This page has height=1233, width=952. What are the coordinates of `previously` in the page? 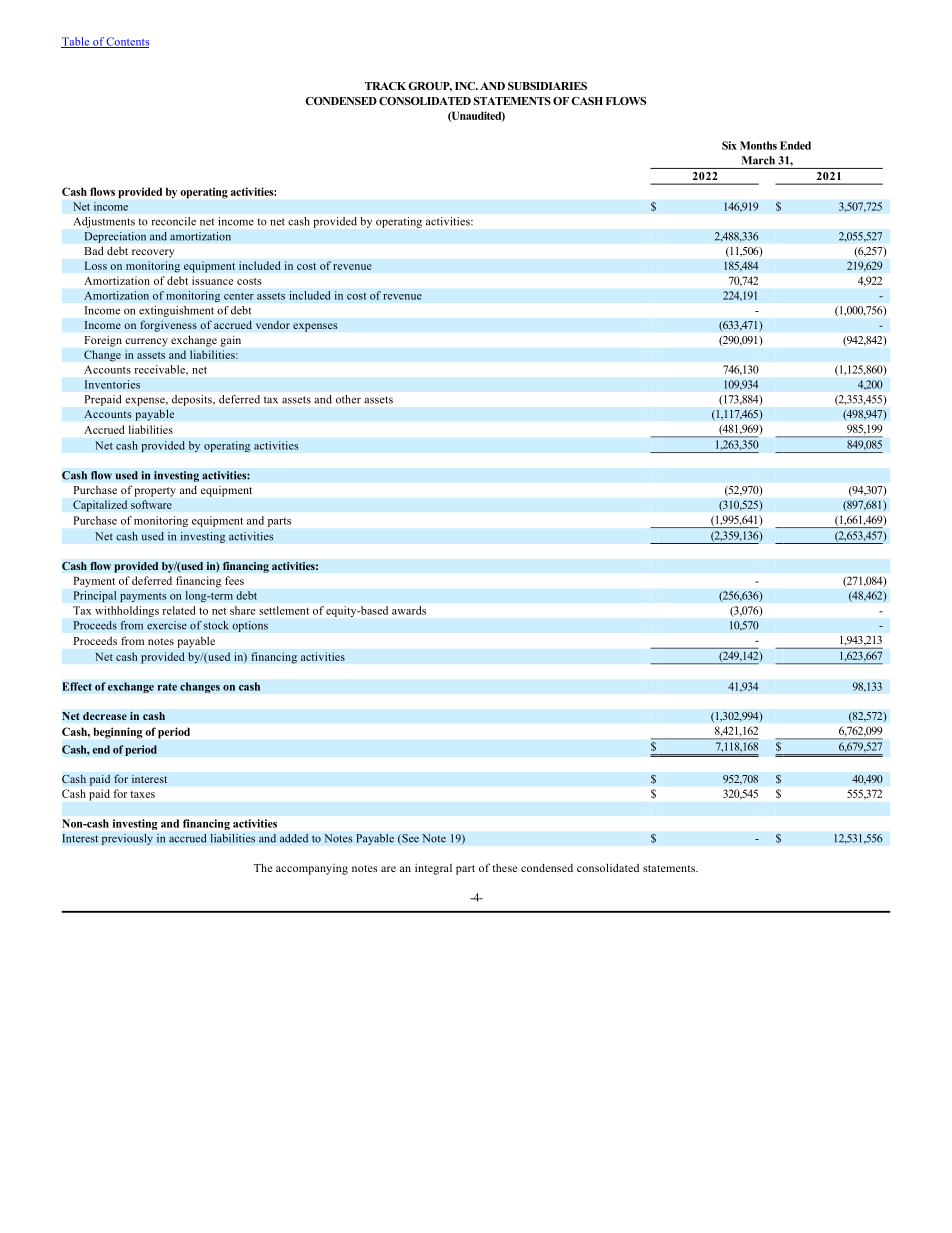 It's located at (127, 839).
